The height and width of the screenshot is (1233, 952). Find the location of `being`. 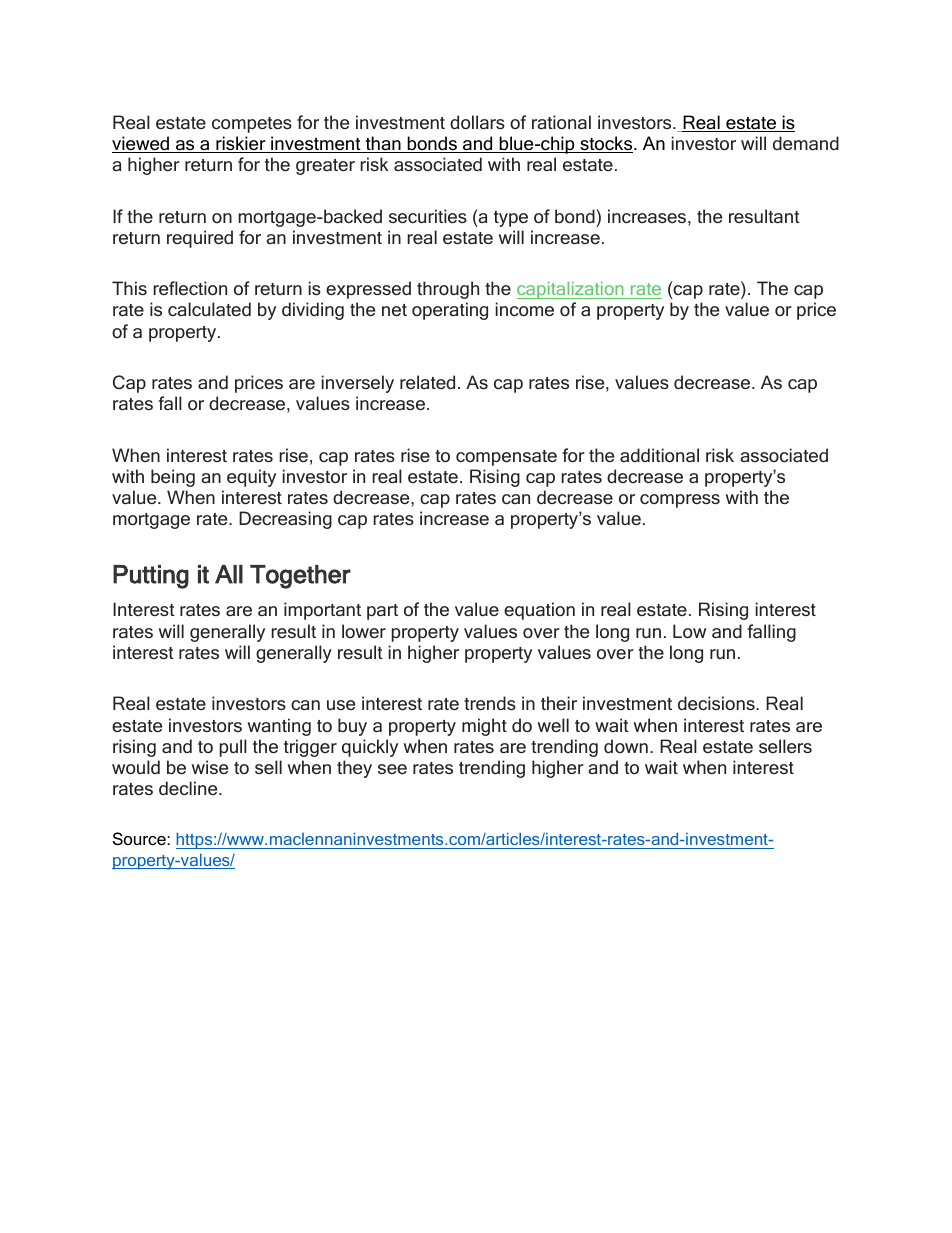

being is located at coordinates (173, 478).
